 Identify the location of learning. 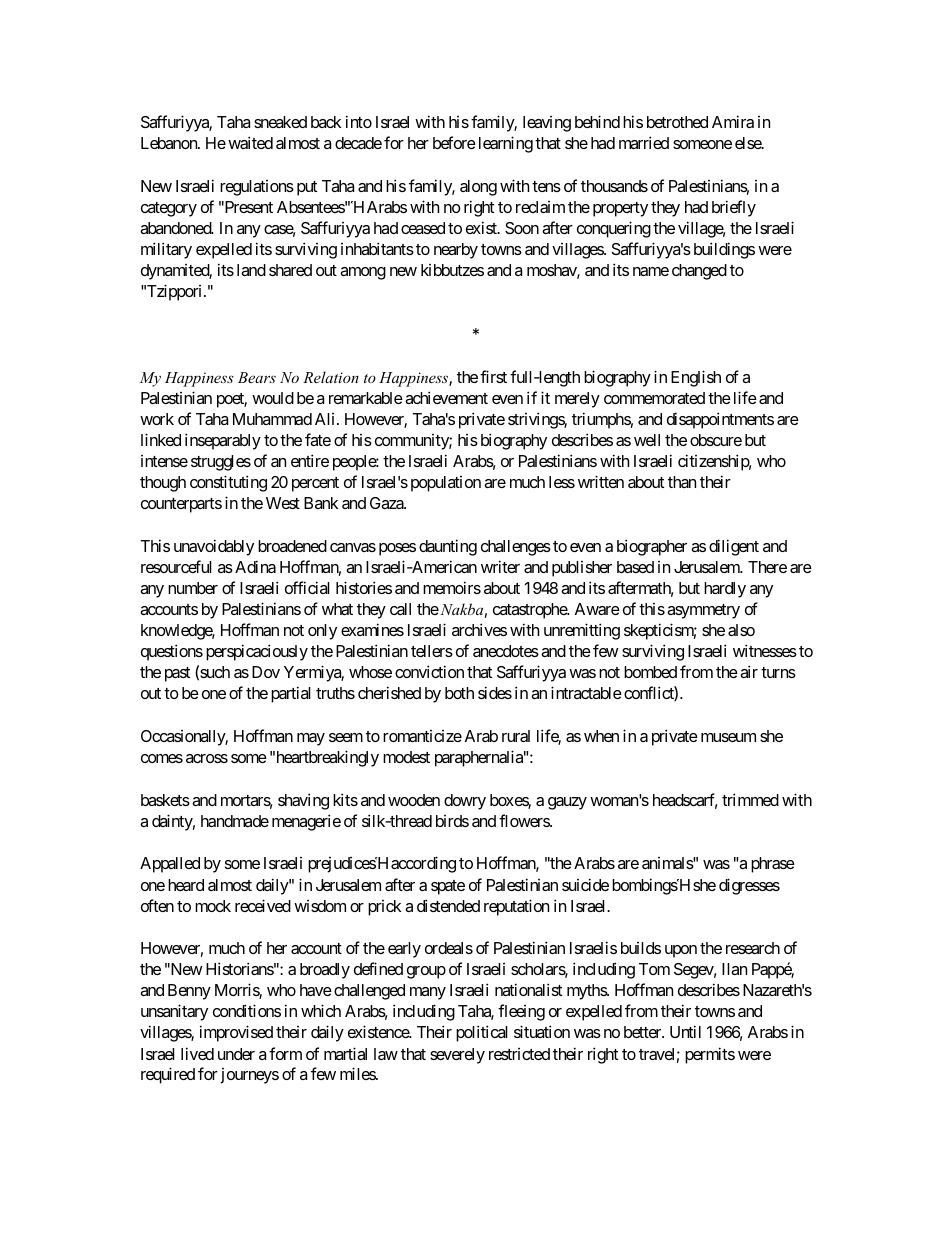
(506, 144).
